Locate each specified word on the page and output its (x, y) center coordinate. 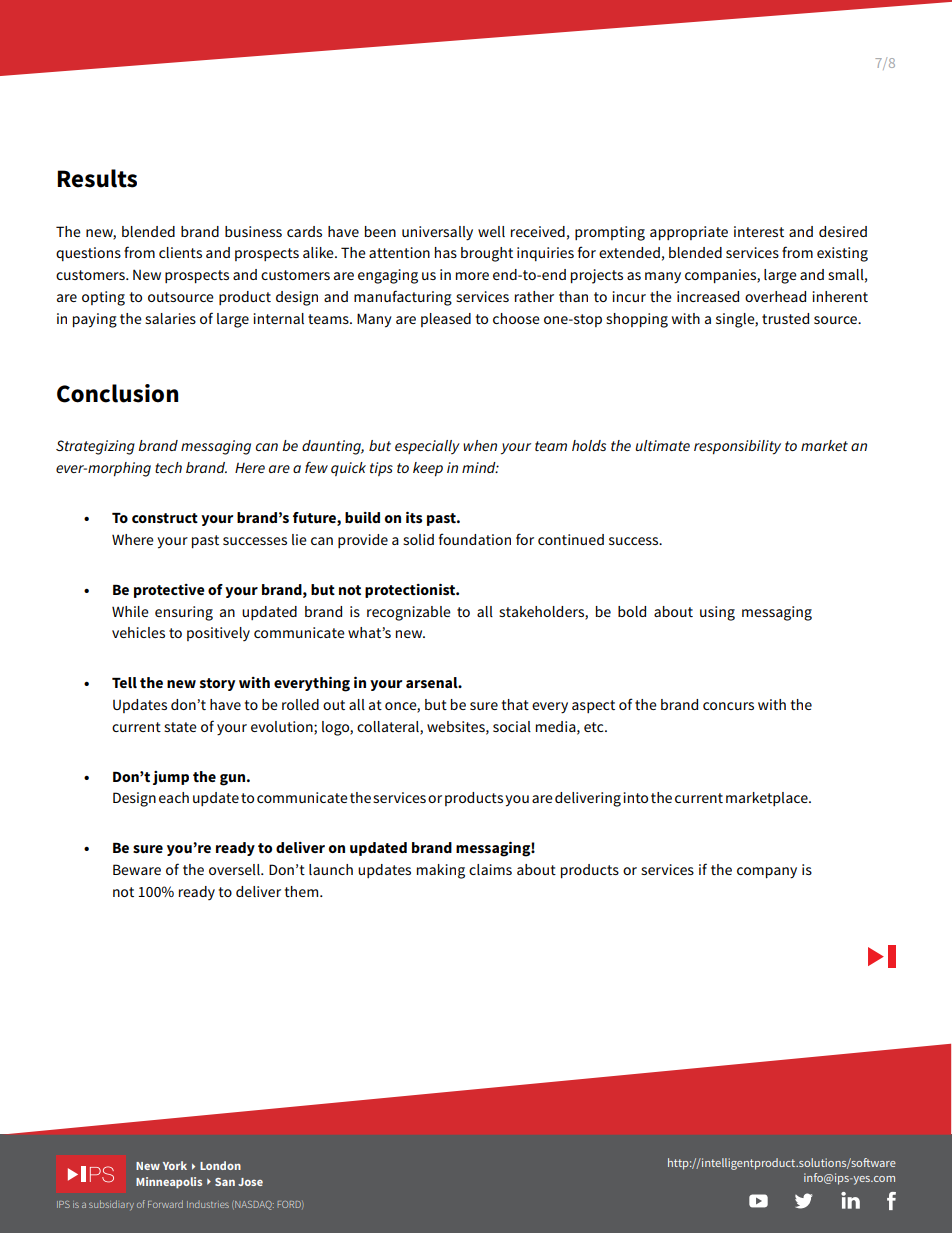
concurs (728, 706)
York (175, 1165)
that (515, 704)
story (217, 684)
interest (759, 231)
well (491, 231)
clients (180, 252)
